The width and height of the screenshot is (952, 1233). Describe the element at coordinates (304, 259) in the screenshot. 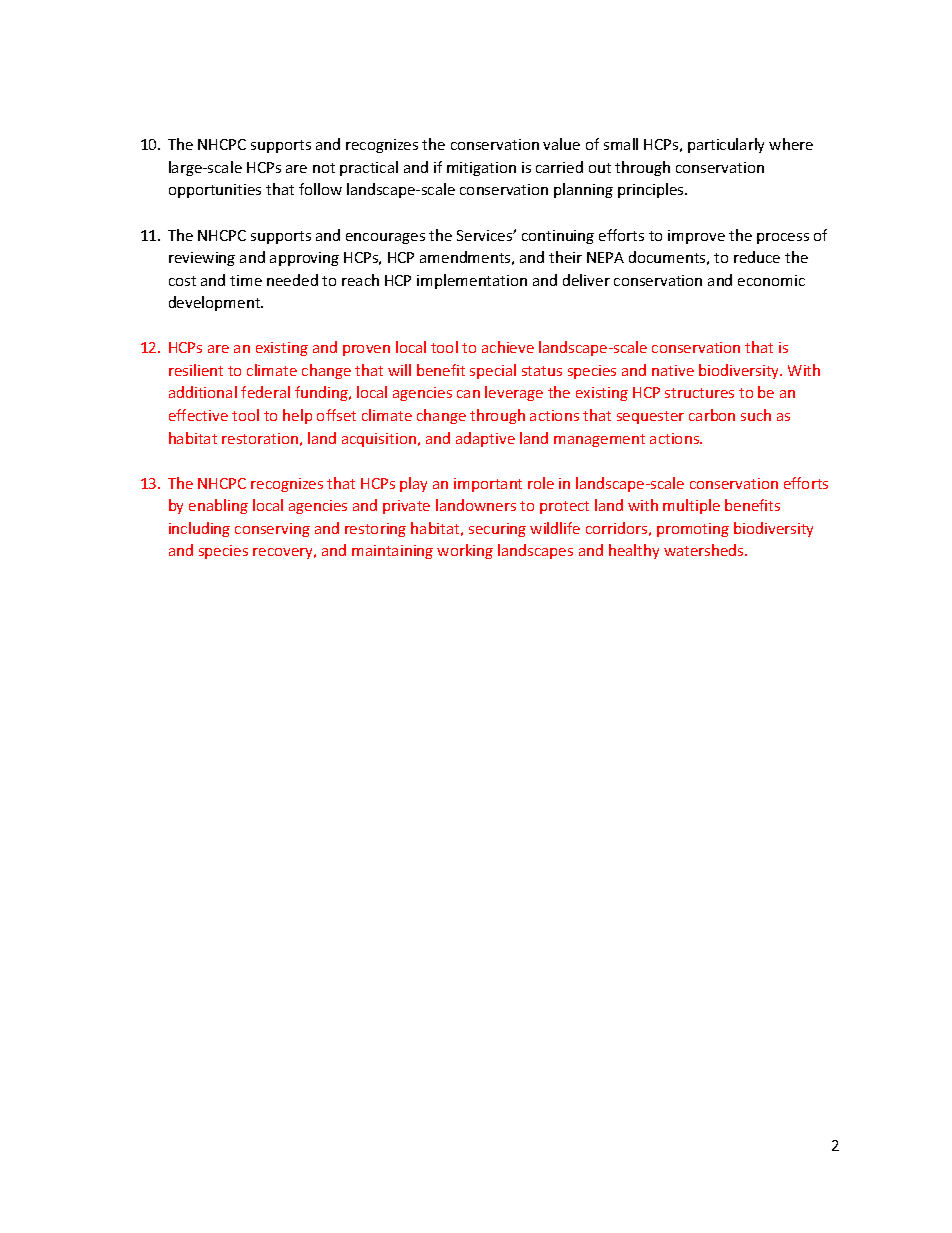

I see `approving` at that location.
